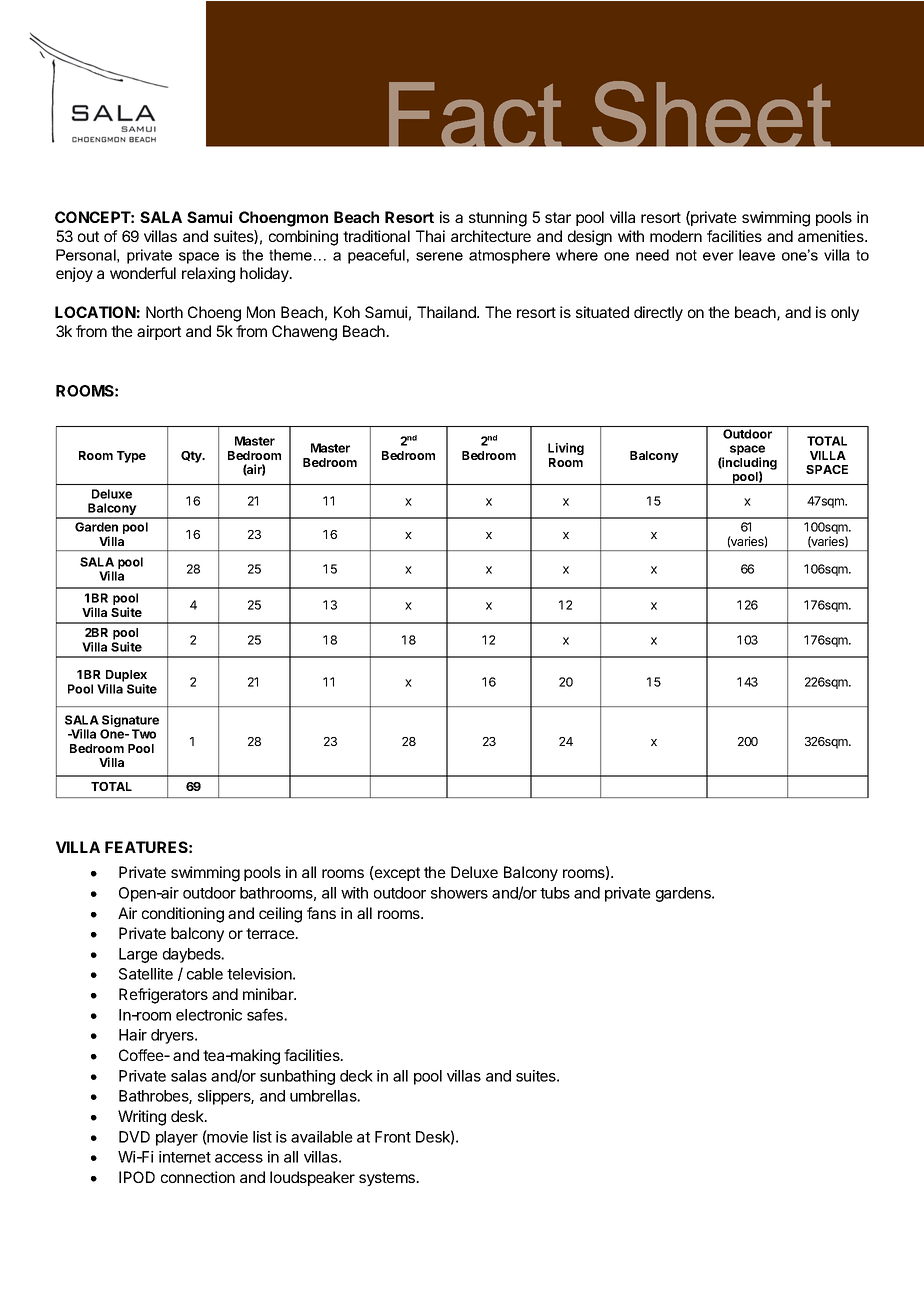  Describe the element at coordinates (555, 893) in the image. I see `tubs` at that location.
